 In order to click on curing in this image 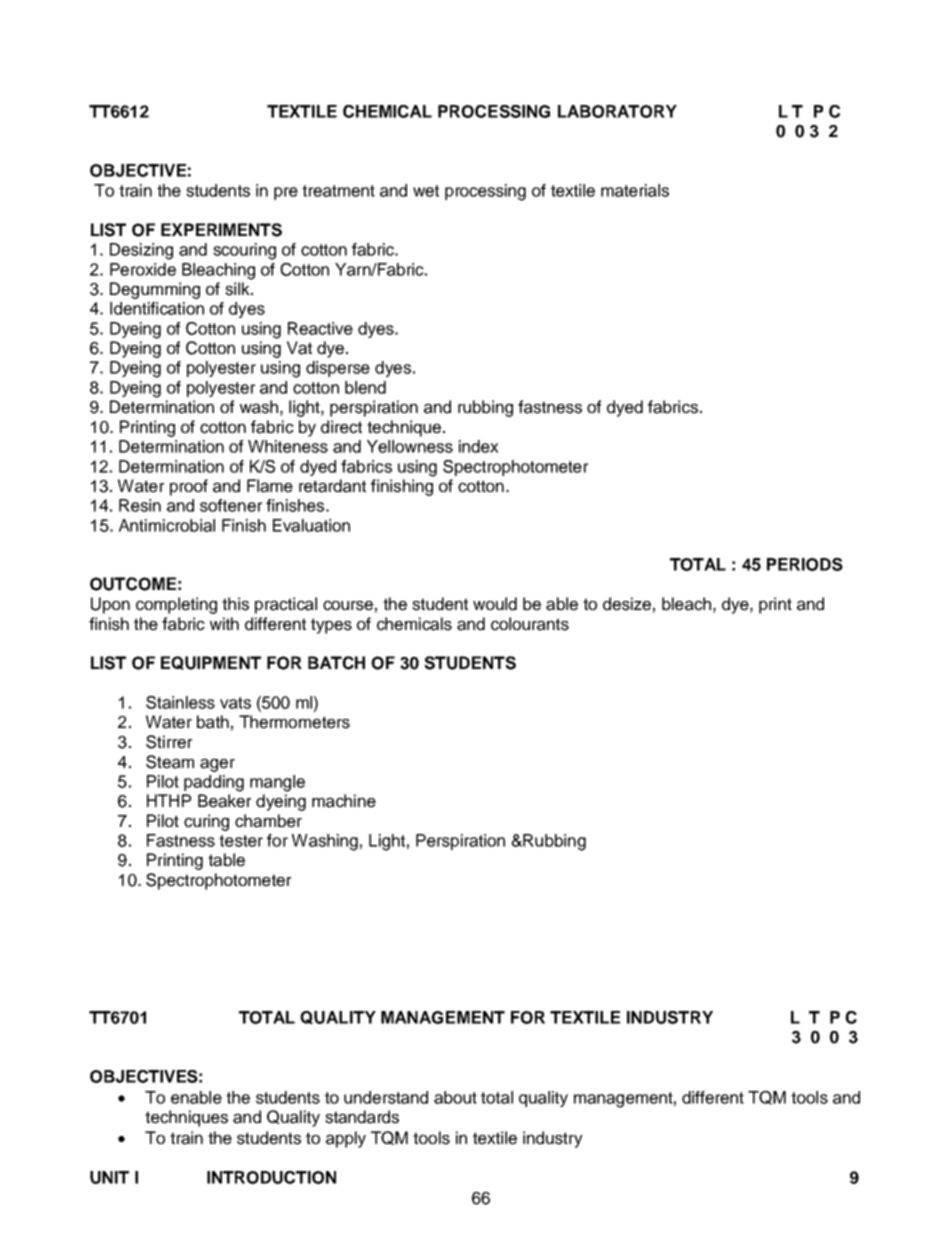, I will do `click(206, 822)`.
